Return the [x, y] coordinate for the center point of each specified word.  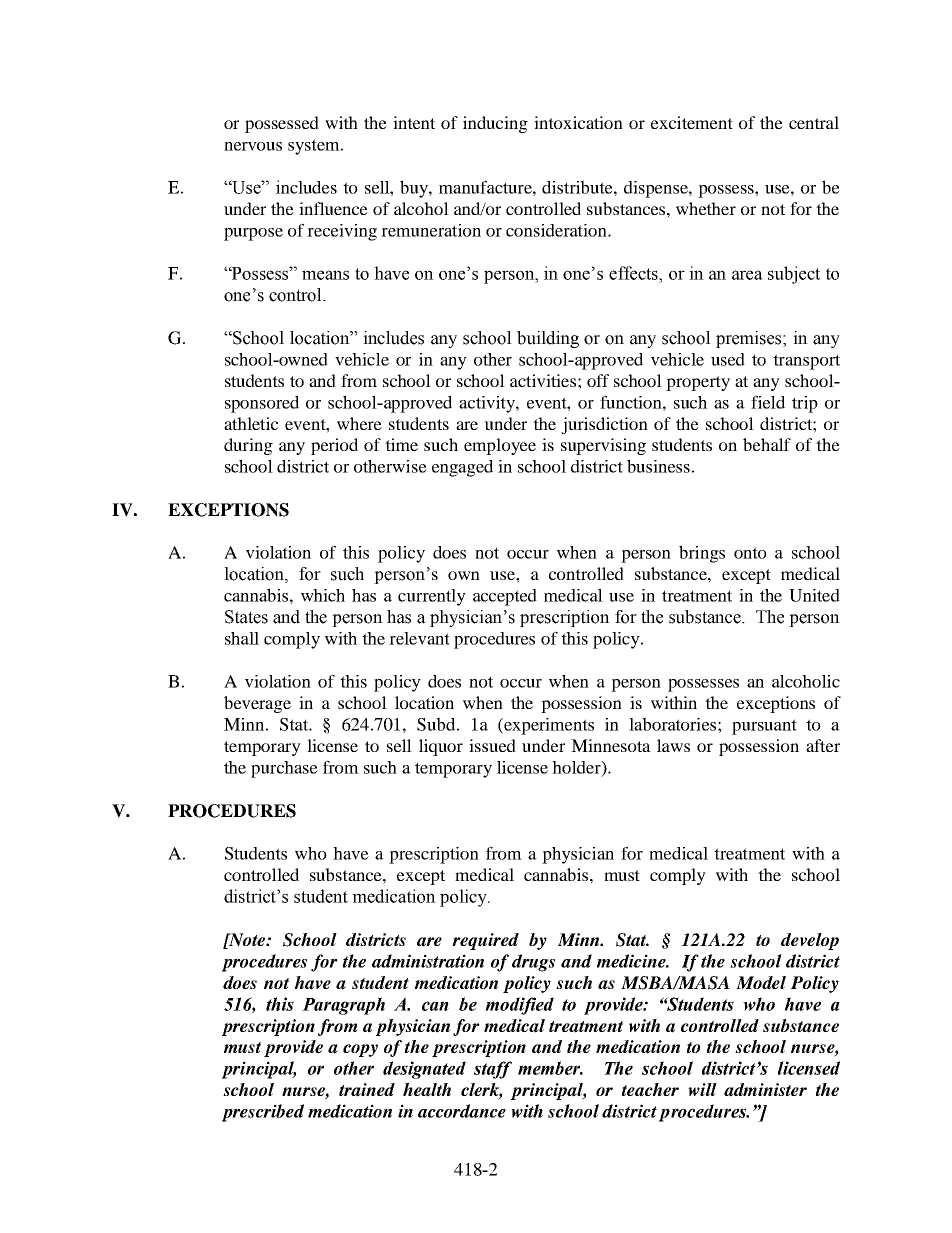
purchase [284, 769]
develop [810, 941]
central [814, 122]
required [485, 941]
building [548, 339]
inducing [495, 124]
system [315, 147]
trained [367, 1090]
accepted [505, 597]
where [359, 423]
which [323, 595]
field [768, 402]
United [814, 595]
